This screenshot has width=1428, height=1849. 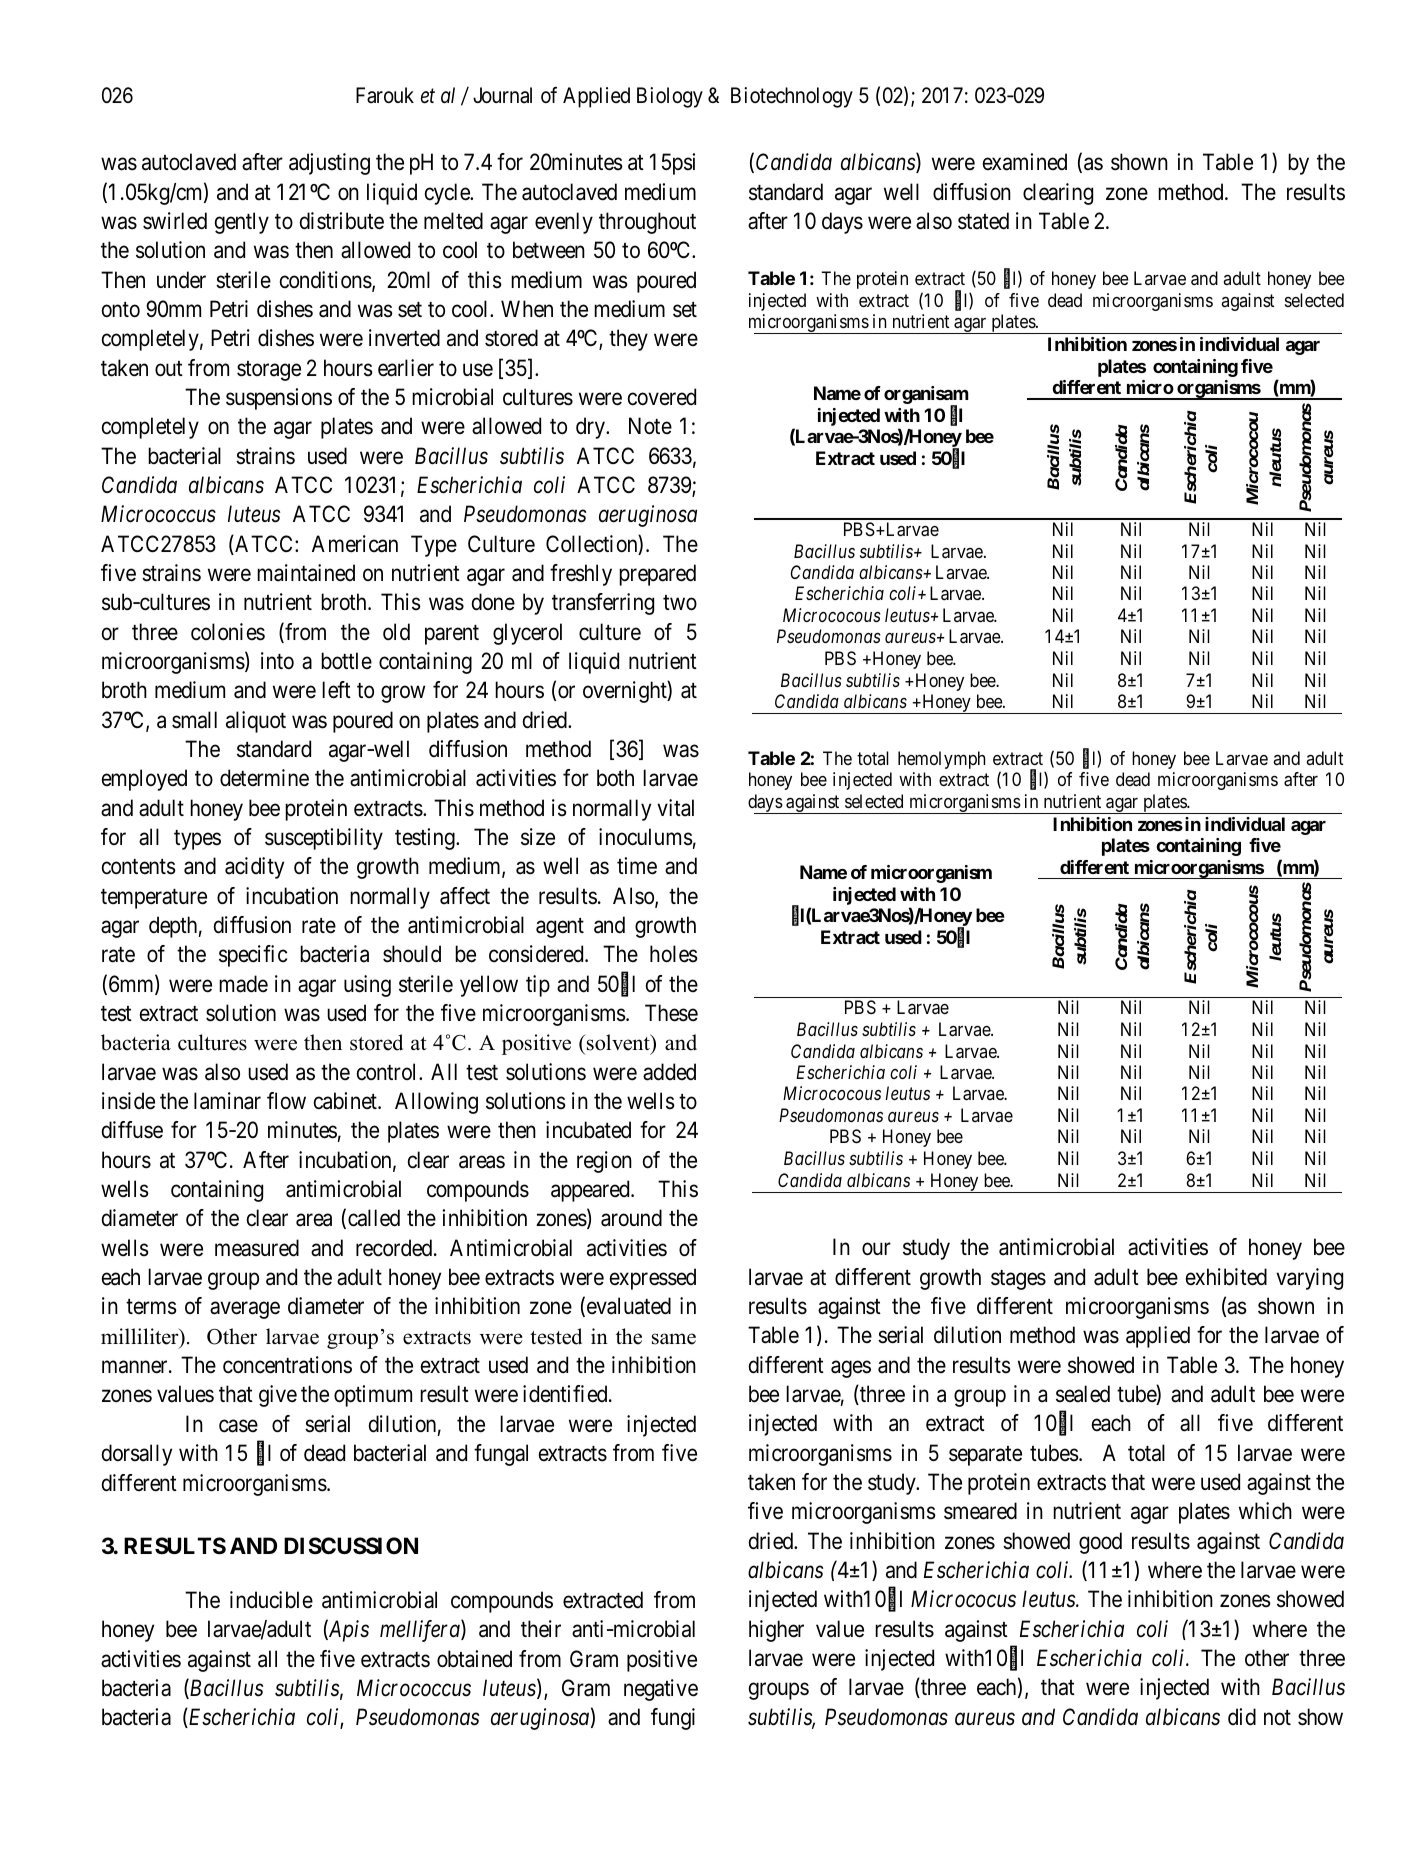 What do you see at coordinates (1100, 1543) in the screenshot?
I see `good` at bounding box center [1100, 1543].
